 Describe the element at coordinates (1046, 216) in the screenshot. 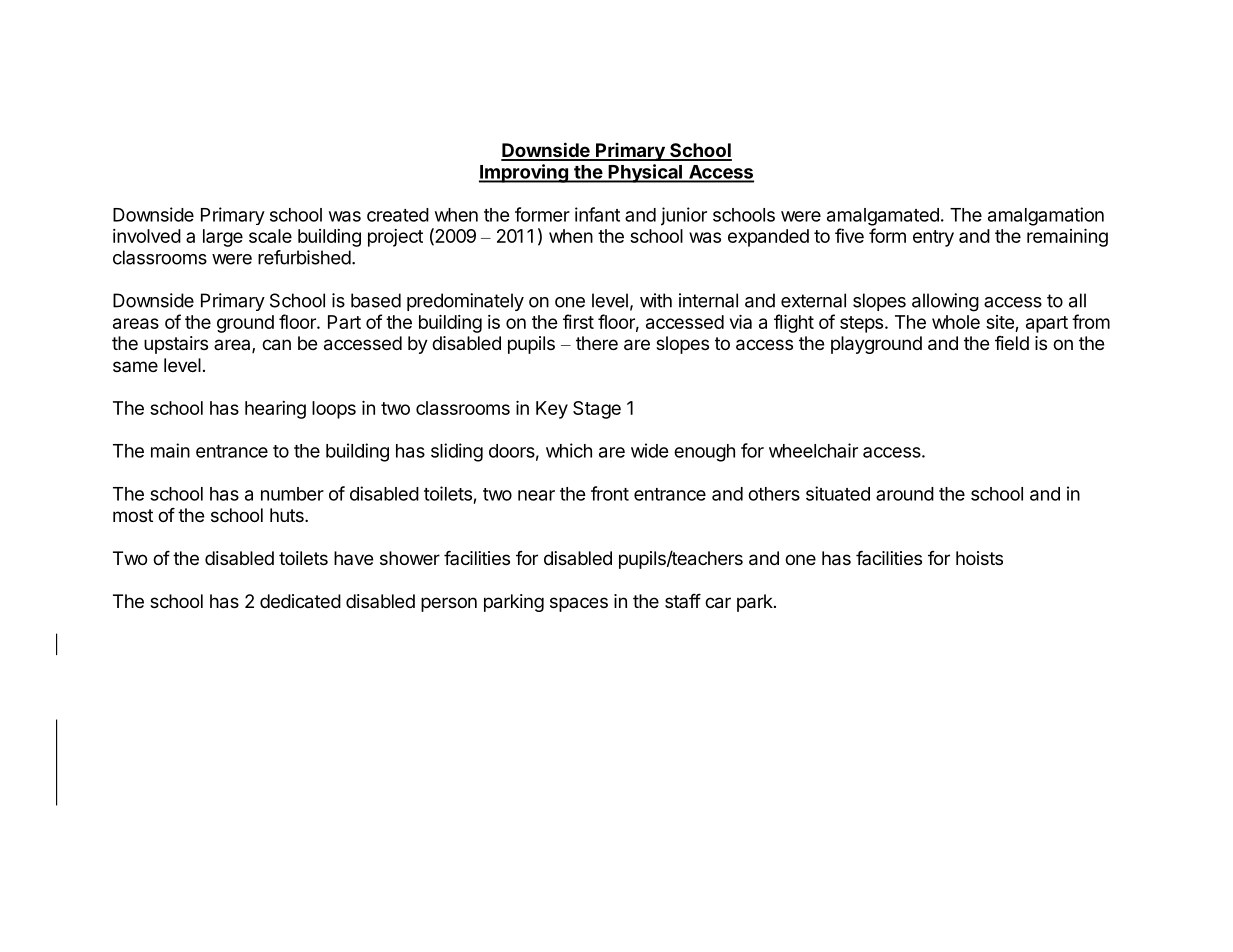

I see `amalgamation` at that location.
